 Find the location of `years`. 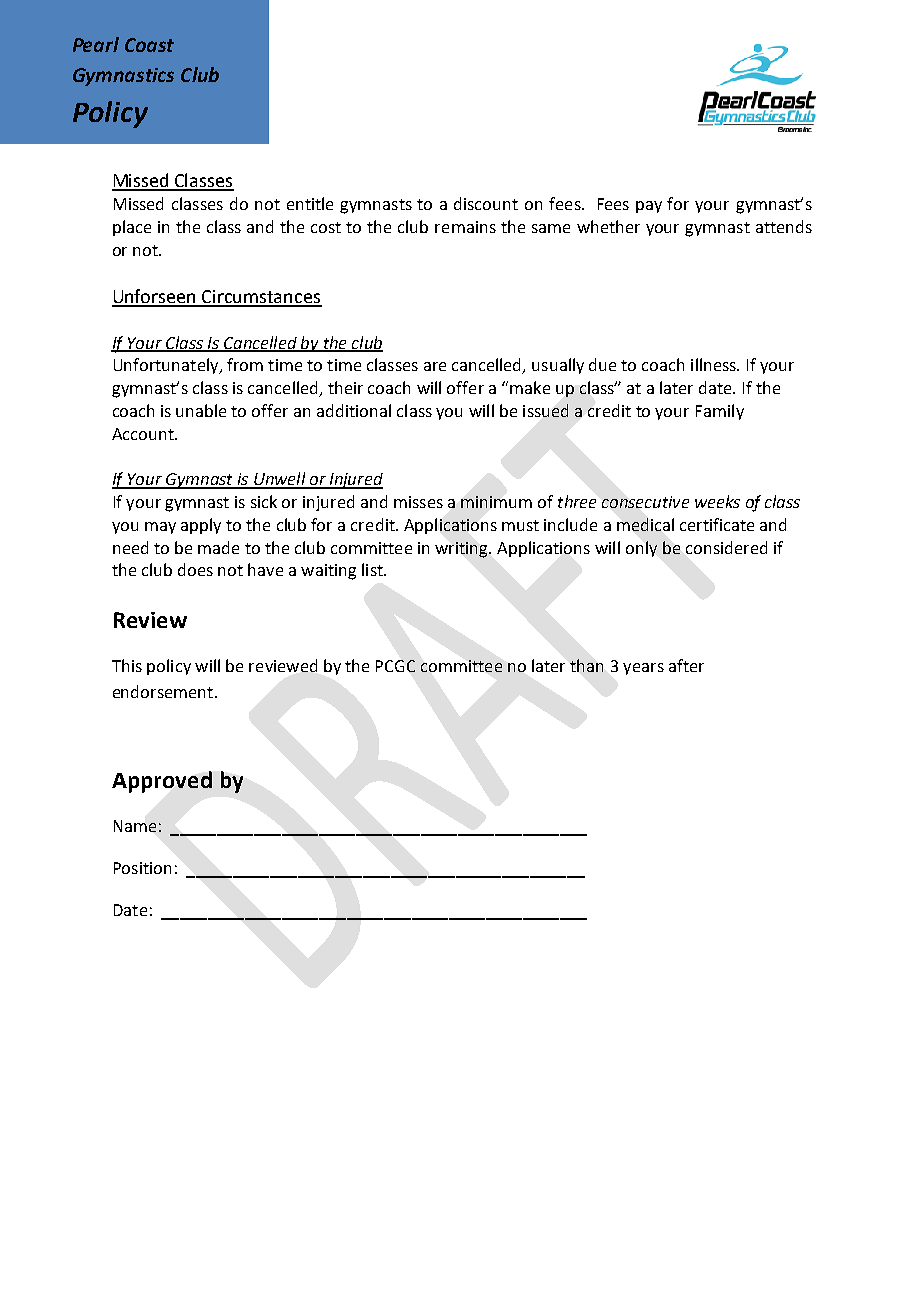

years is located at coordinates (643, 669).
